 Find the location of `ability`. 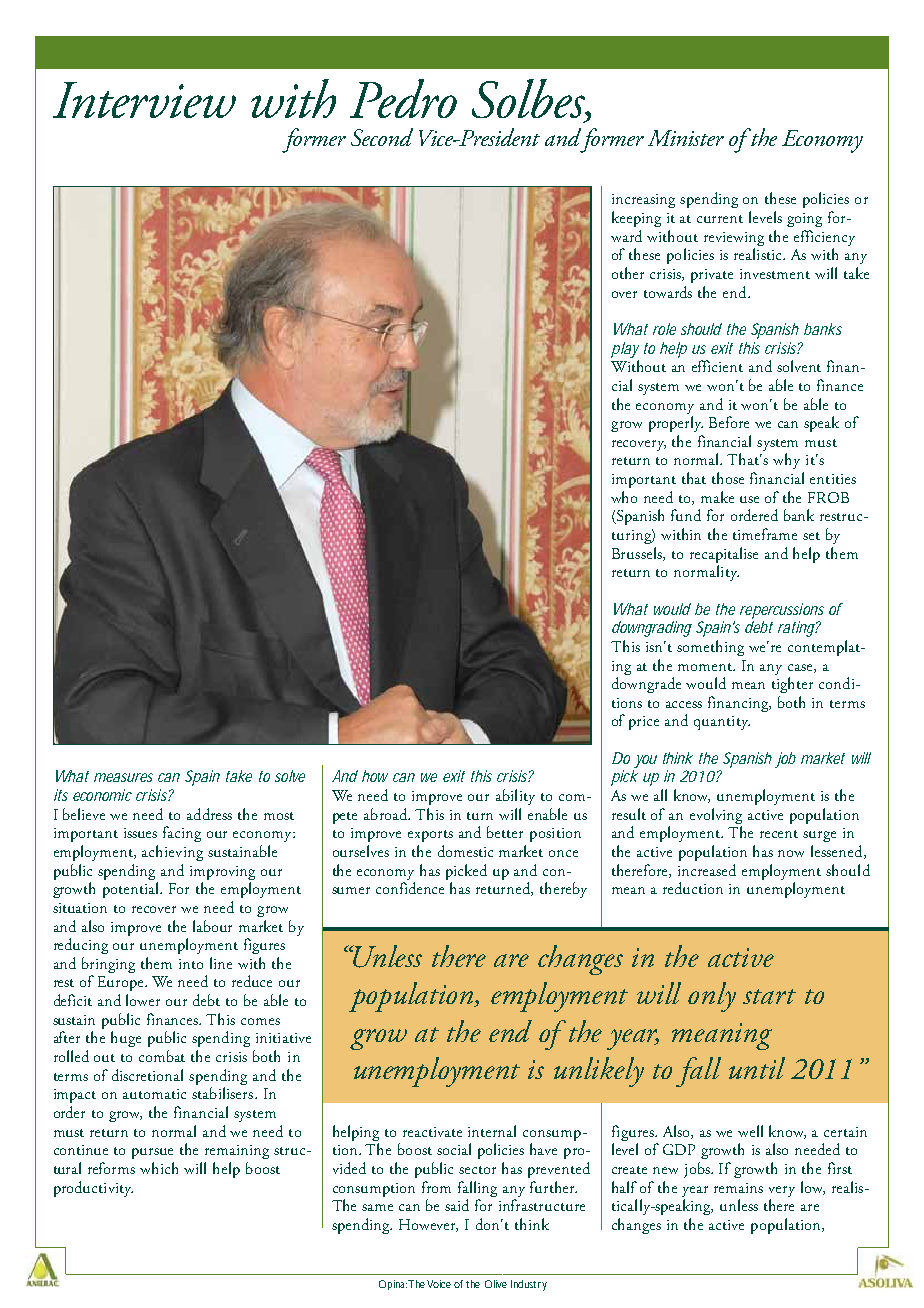

ability is located at coordinates (515, 797).
